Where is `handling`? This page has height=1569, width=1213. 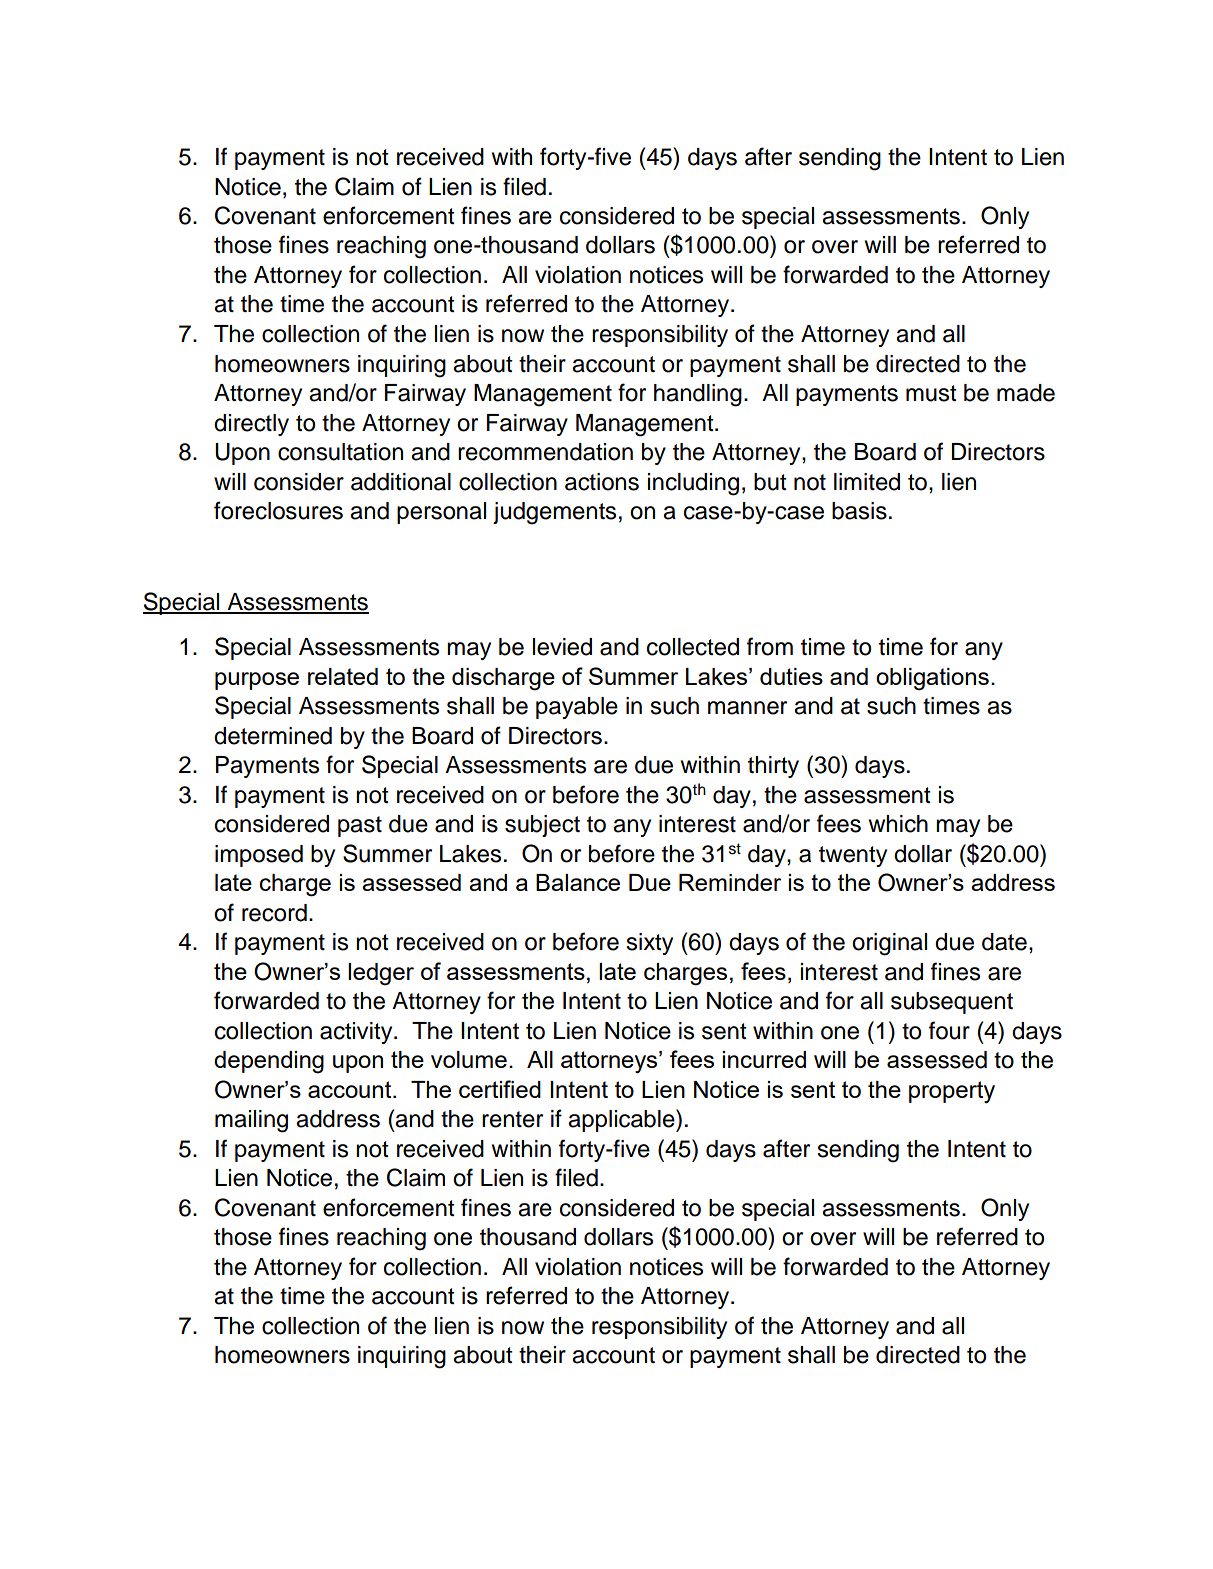 handling is located at coordinates (698, 395).
